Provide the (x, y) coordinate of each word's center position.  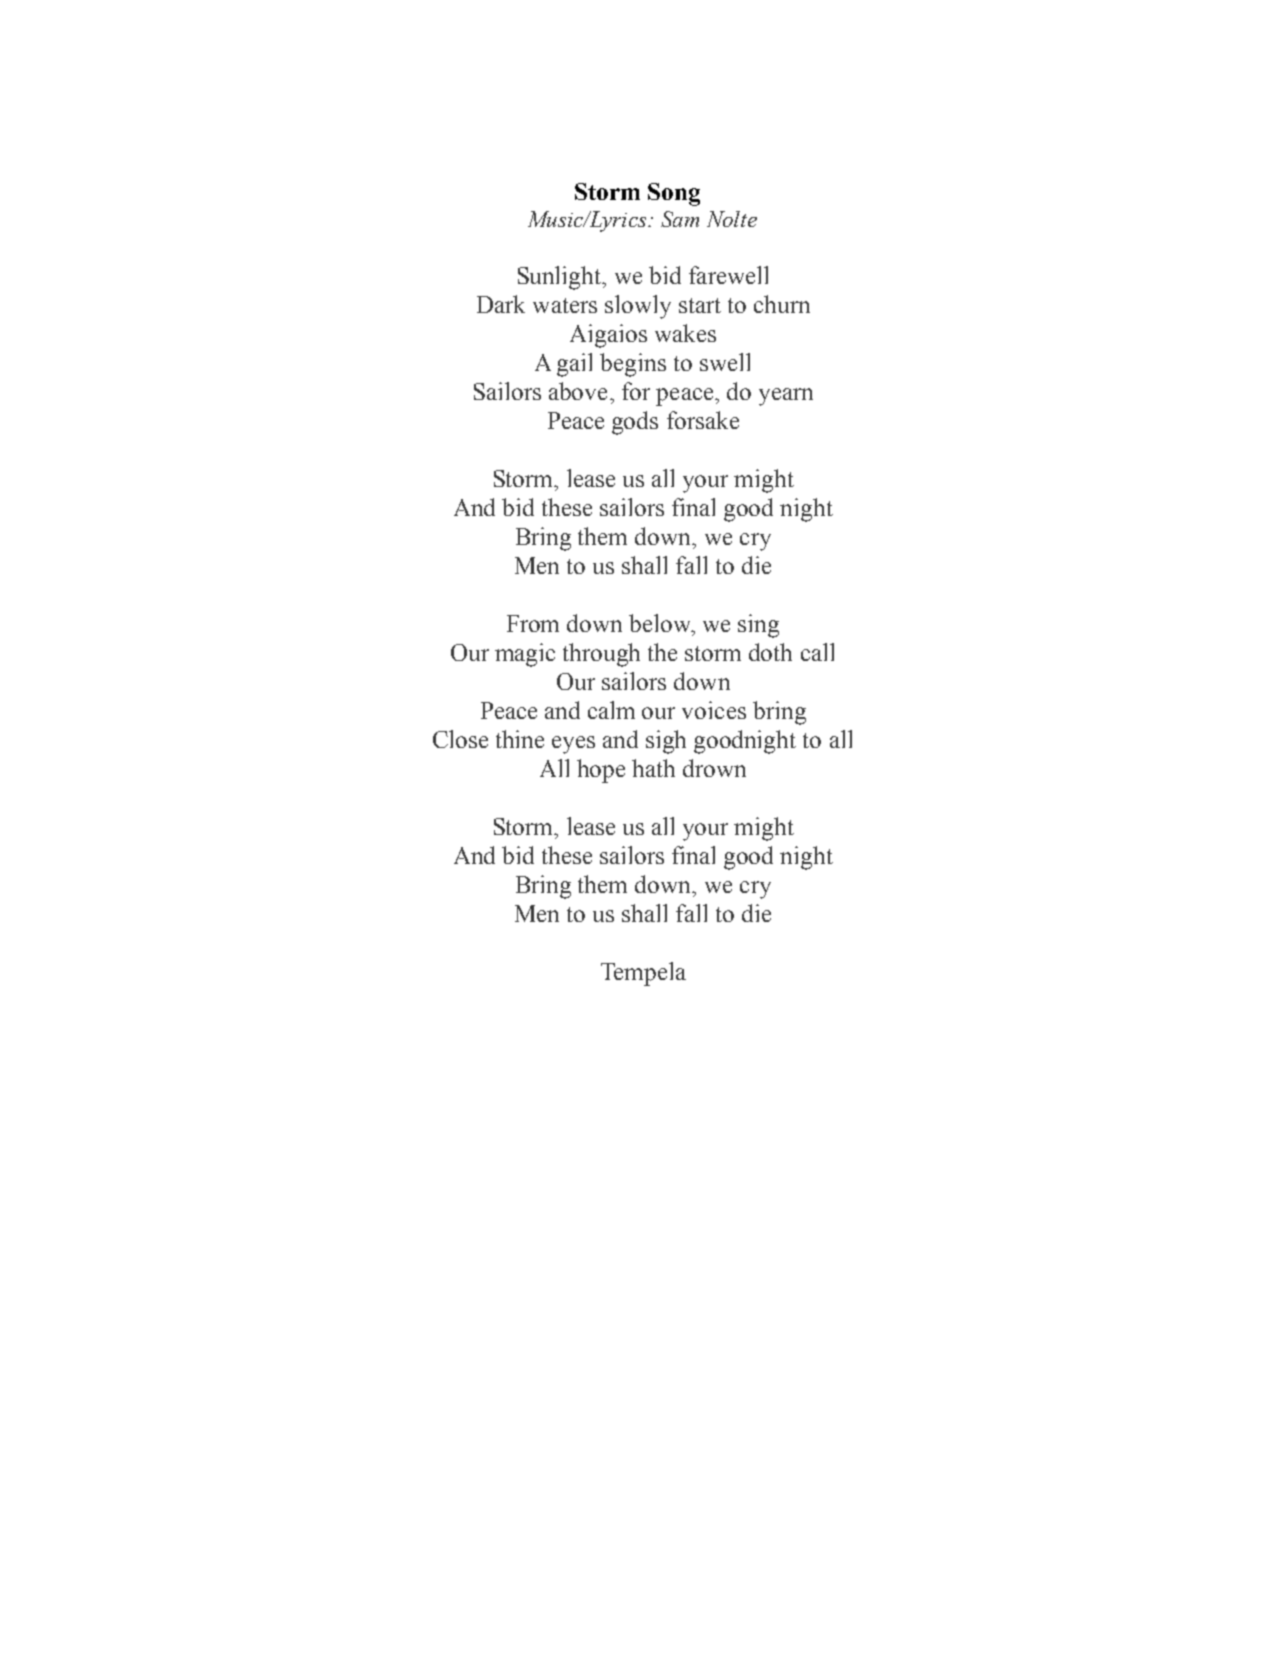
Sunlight (561, 278)
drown (714, 768)
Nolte (732, 219)
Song (674, 194)
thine (520, 739)
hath (653, 768)
